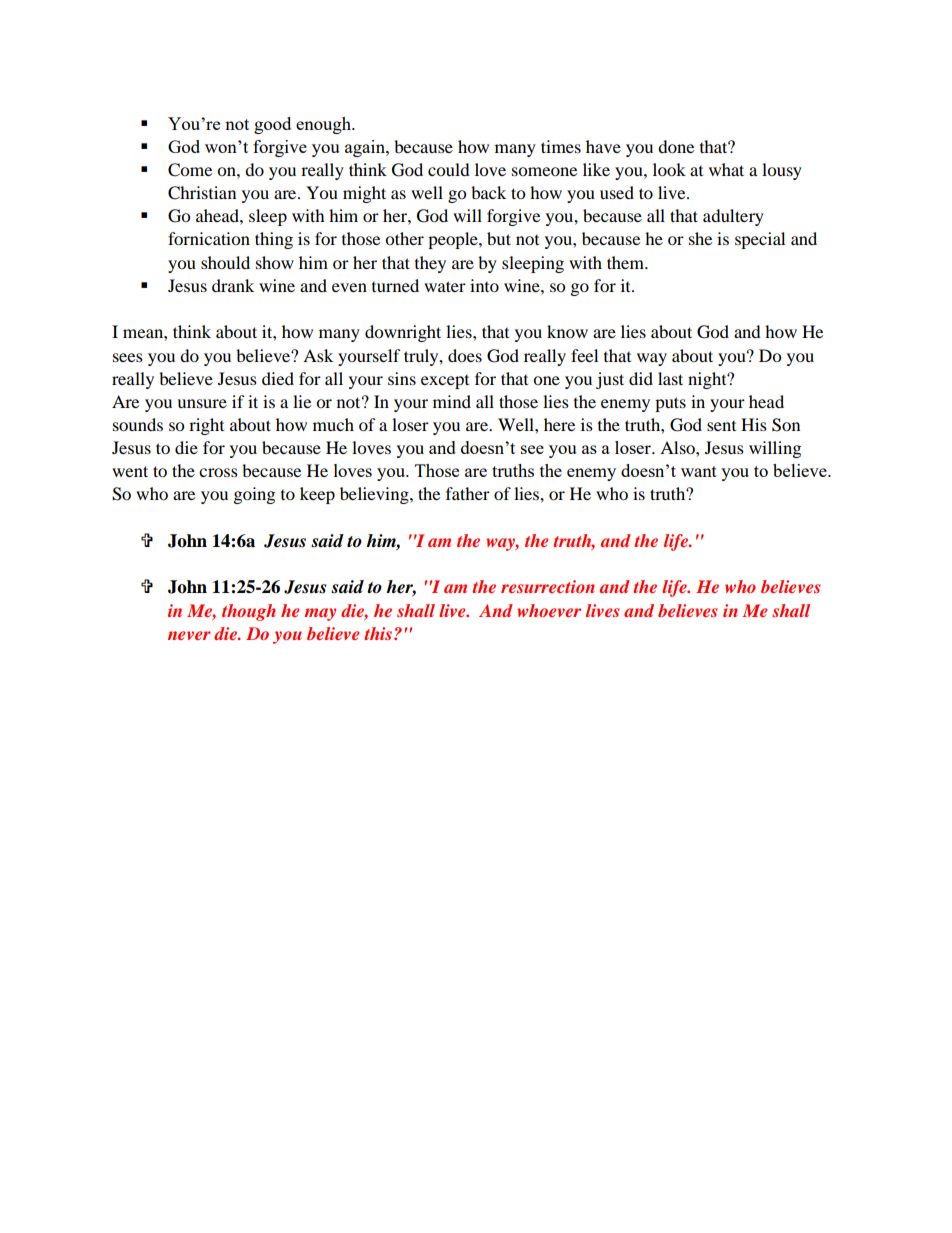 This page has width=952, height=1233. I want to click on done, so click(676, 146).
